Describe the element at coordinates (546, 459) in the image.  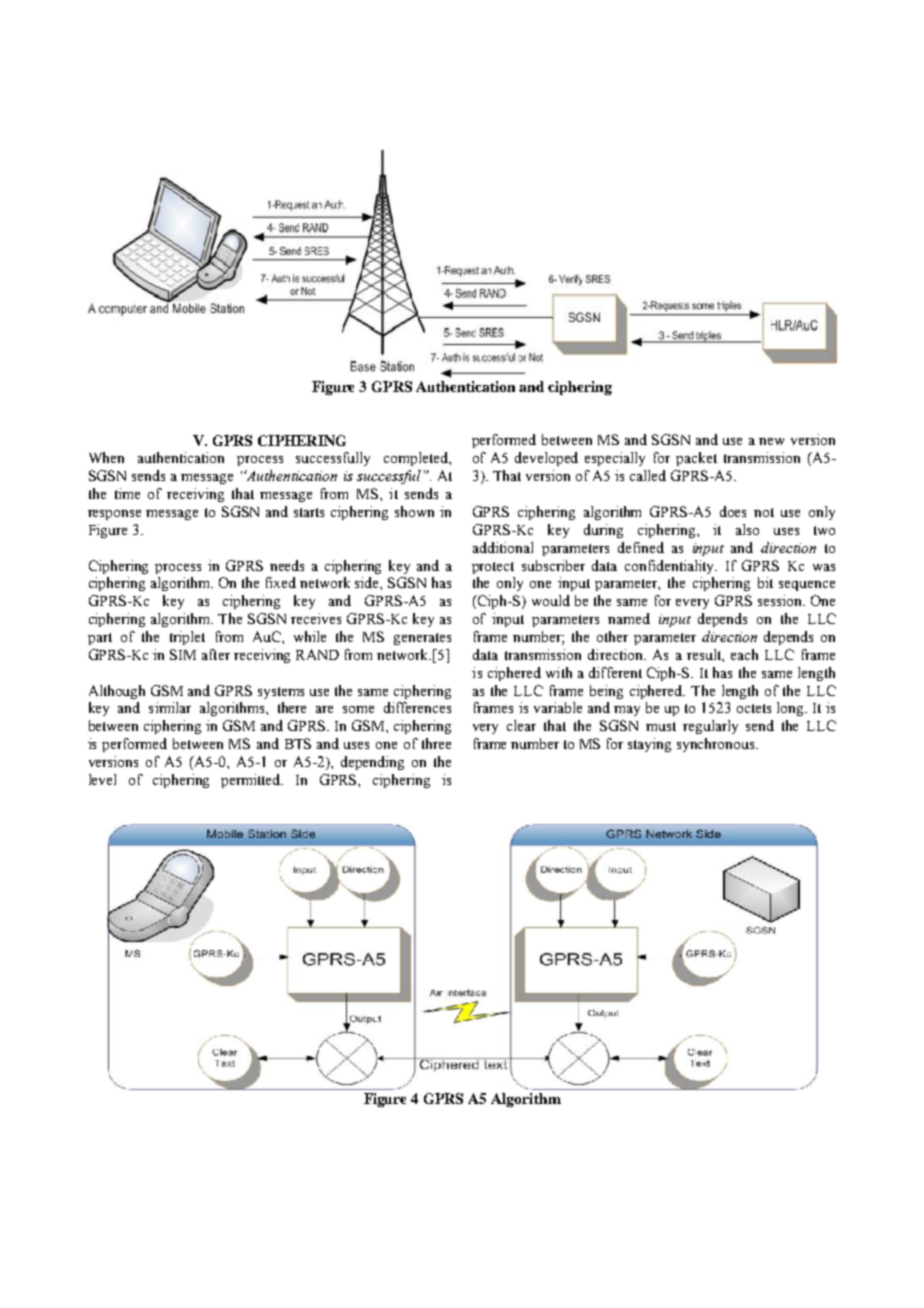
I see `developed` at that location.
